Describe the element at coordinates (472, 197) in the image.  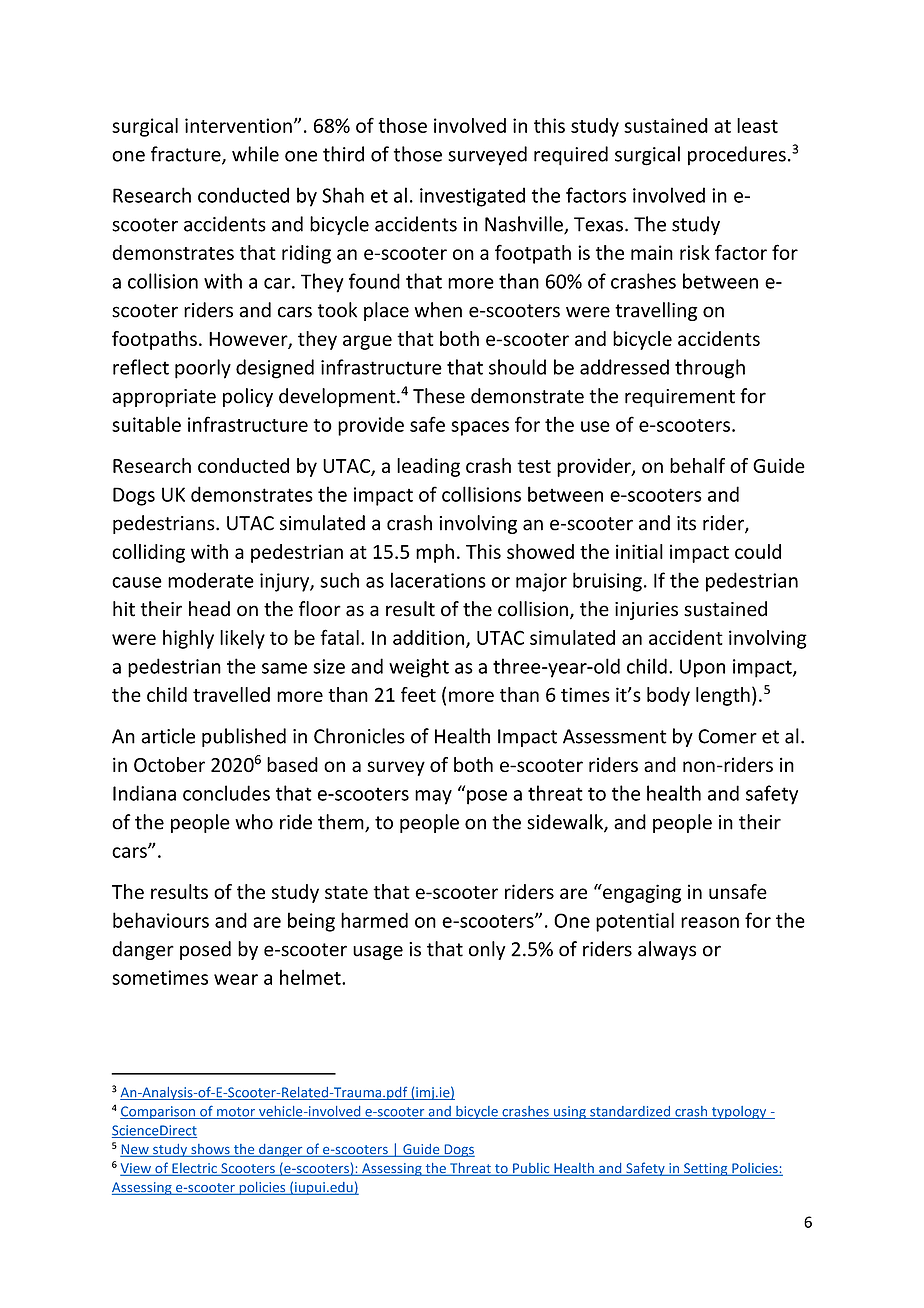
I see `investigated` at that location.
